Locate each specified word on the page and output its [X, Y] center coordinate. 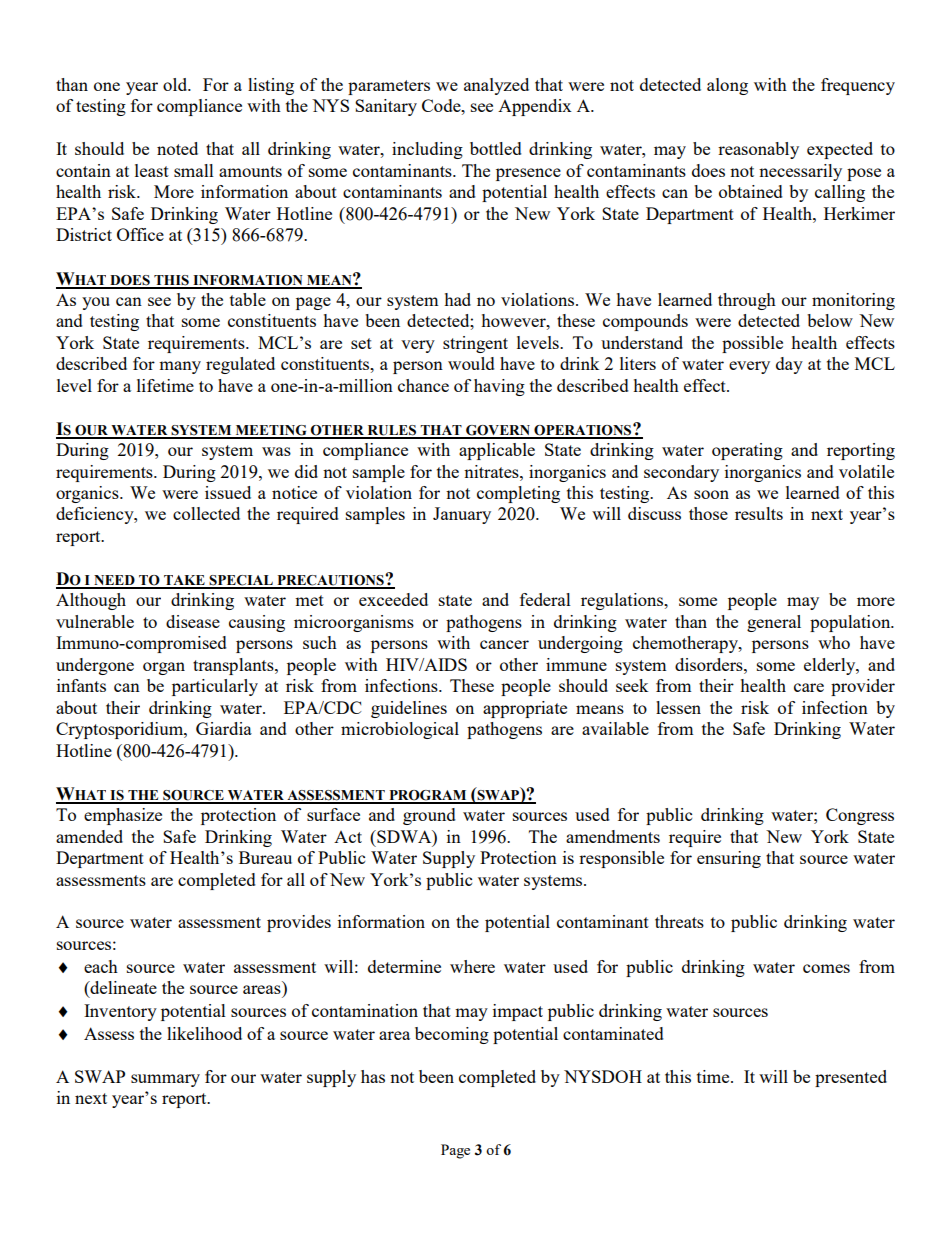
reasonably [758, 150]
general [774, 623]
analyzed [496, 86]
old [176, 84]
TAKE [184, 581]
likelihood [204, 1033]
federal [545, 599]
